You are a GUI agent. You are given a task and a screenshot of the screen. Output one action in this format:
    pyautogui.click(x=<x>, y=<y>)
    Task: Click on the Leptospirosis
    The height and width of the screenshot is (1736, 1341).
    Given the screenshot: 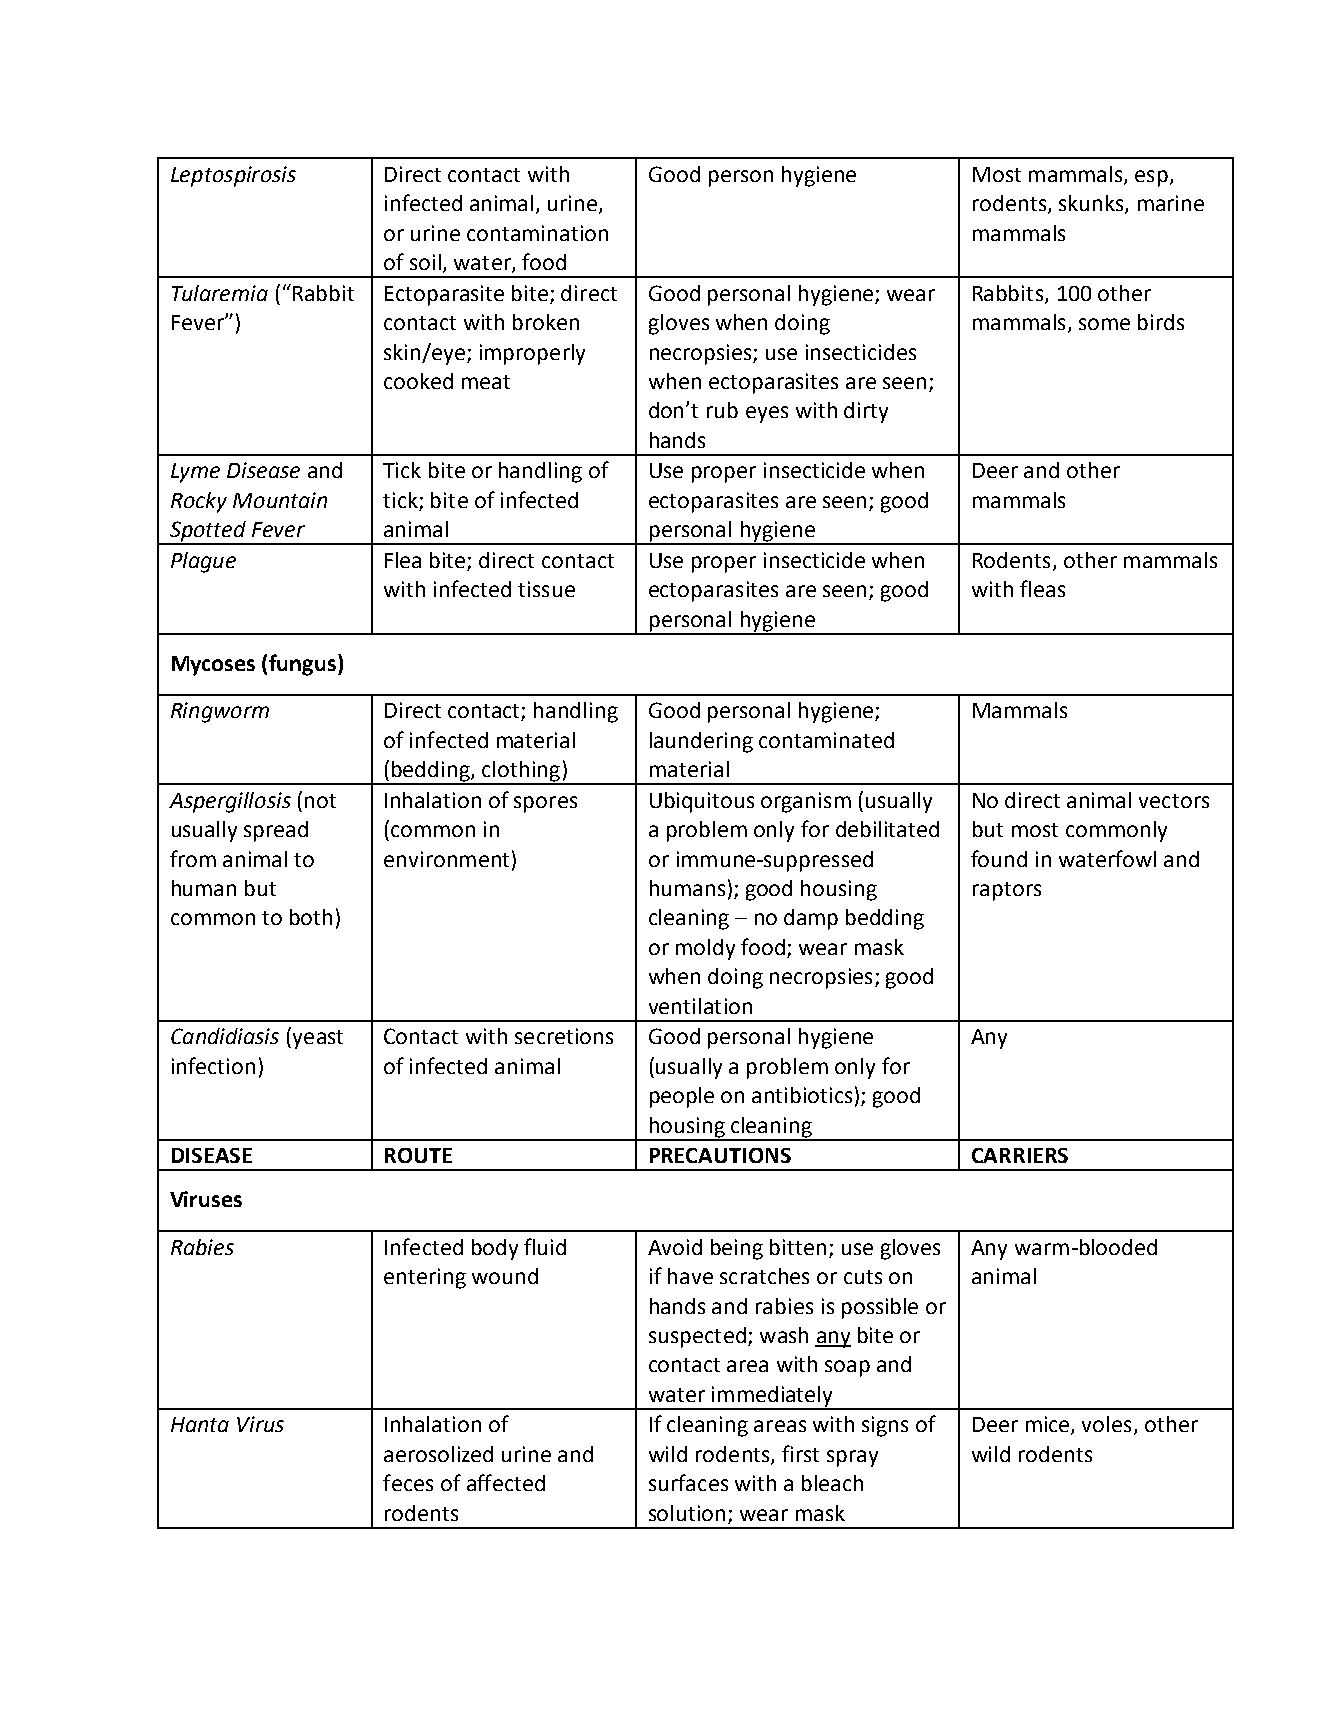 What is the action you would take?
    pyautogui.click(x=233, y=176)
